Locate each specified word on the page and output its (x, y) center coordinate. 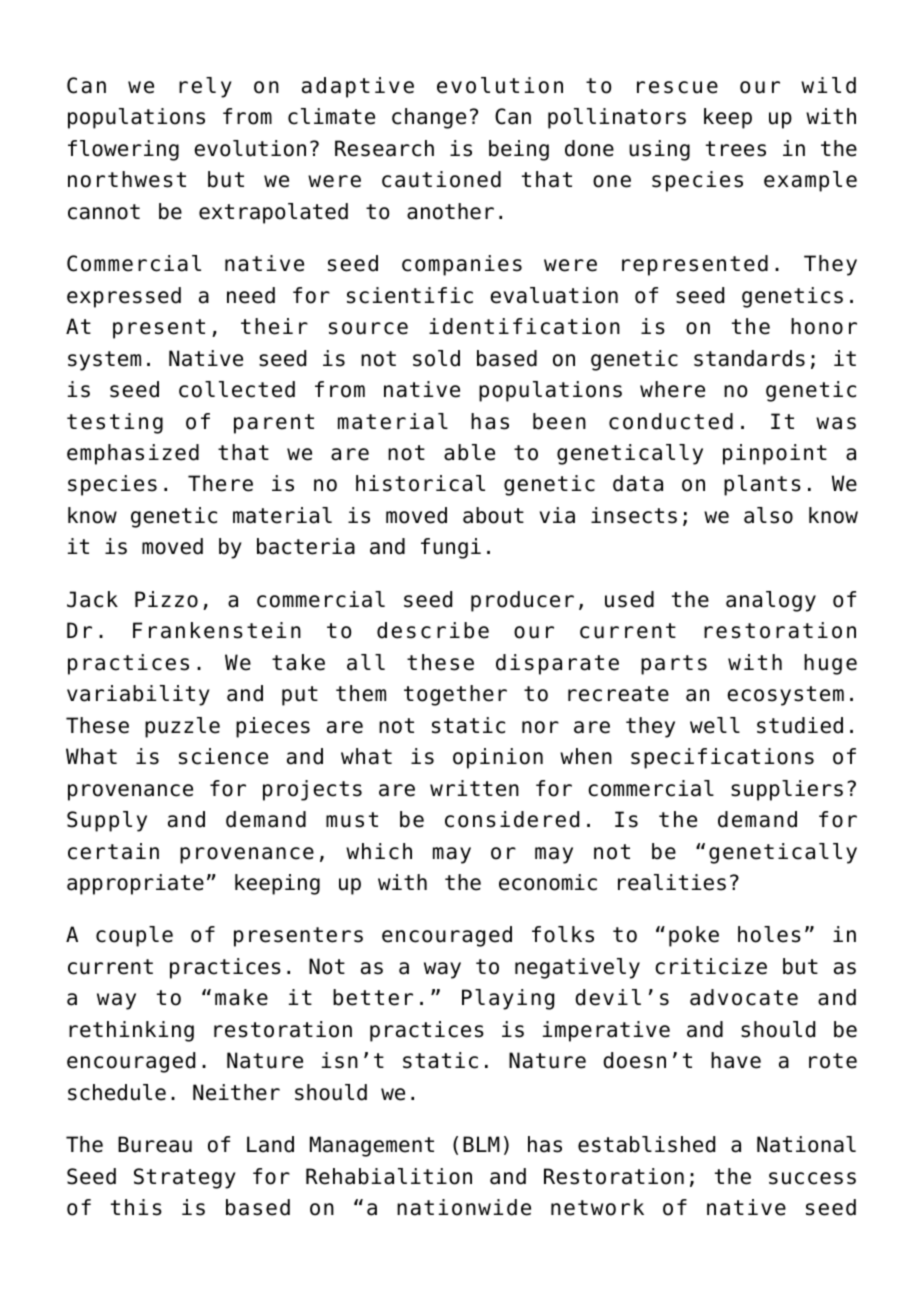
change (429, 118)
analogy (771, 601)
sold (436, 358)
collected (237, 389)
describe (433, 630)
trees (736, 149)
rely (205, 87)
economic (548, 882)
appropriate (135, 884)
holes (769, 934)
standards (749, 358)
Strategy (185, 1178)
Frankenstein (217, 630)
